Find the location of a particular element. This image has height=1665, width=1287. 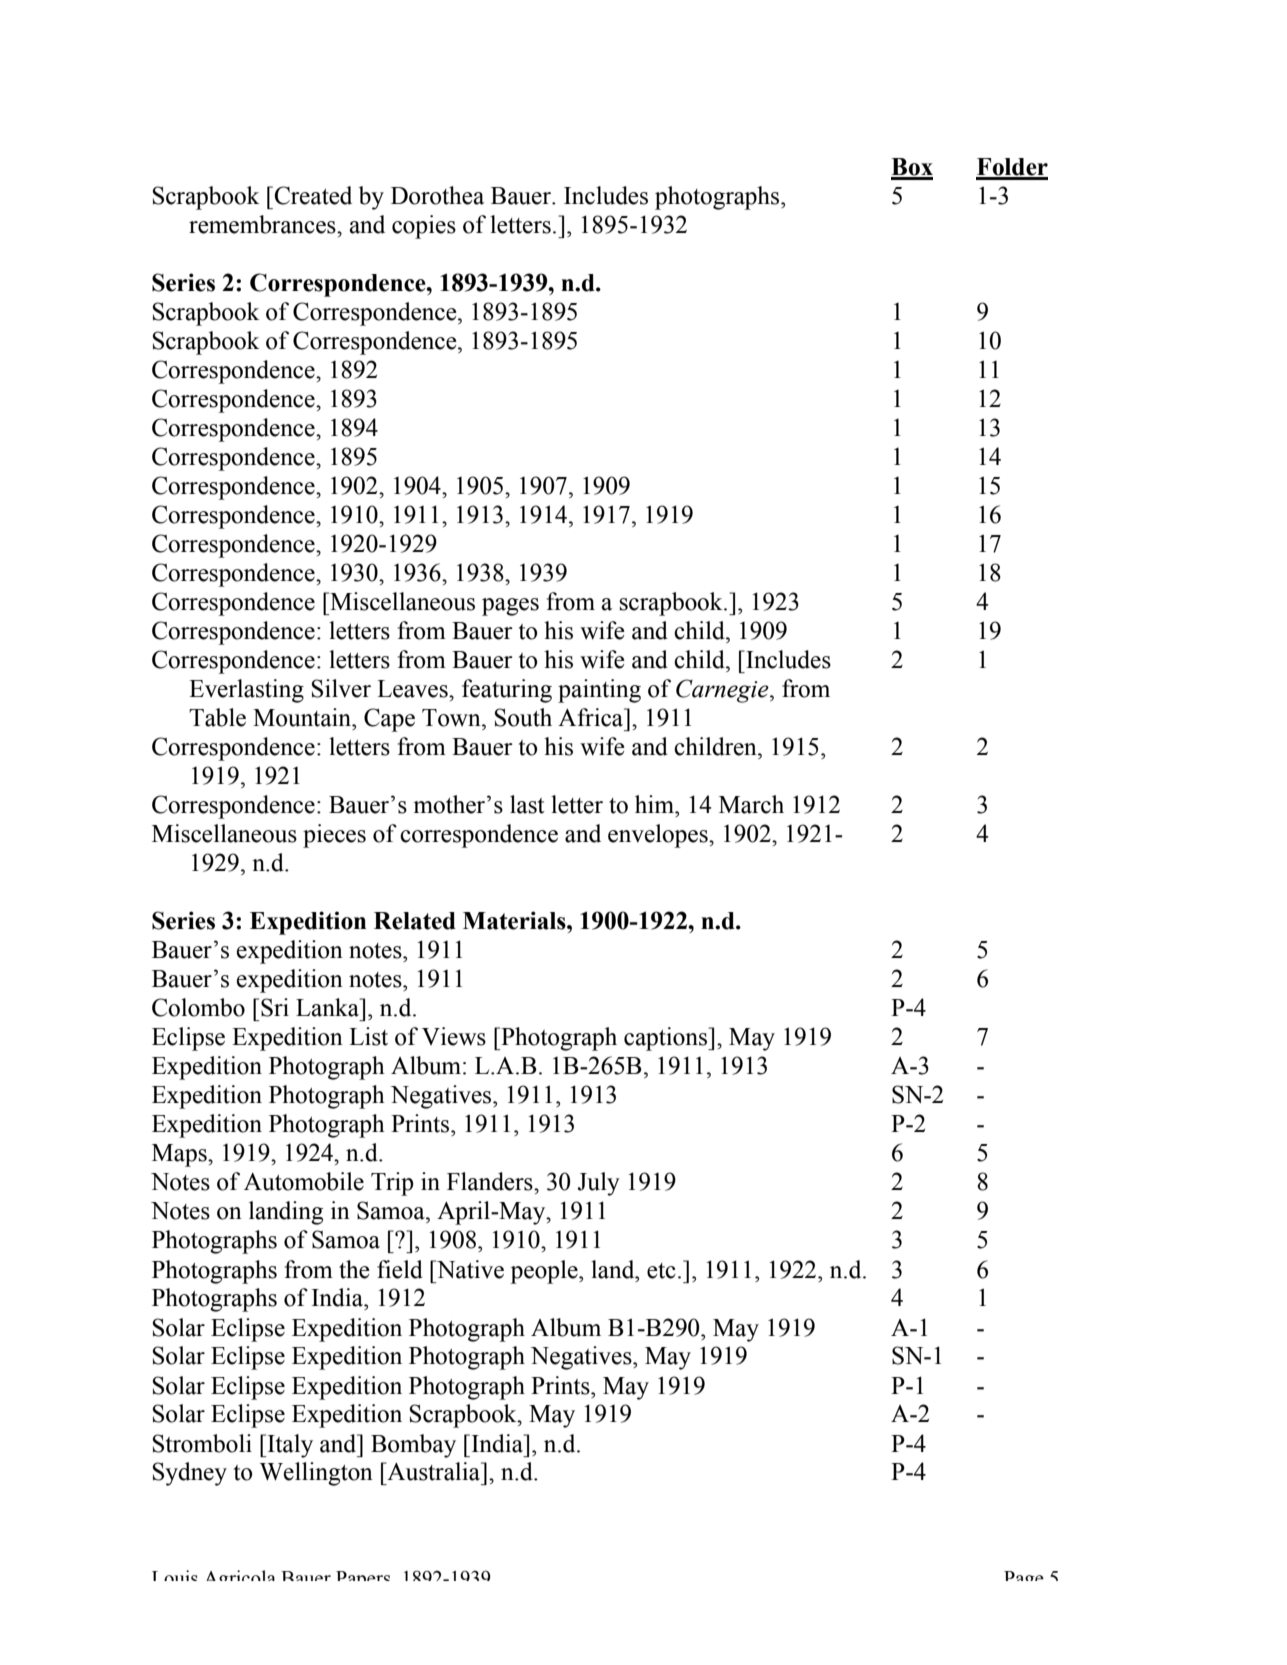

etc is located at coordinates (661, 1271).
